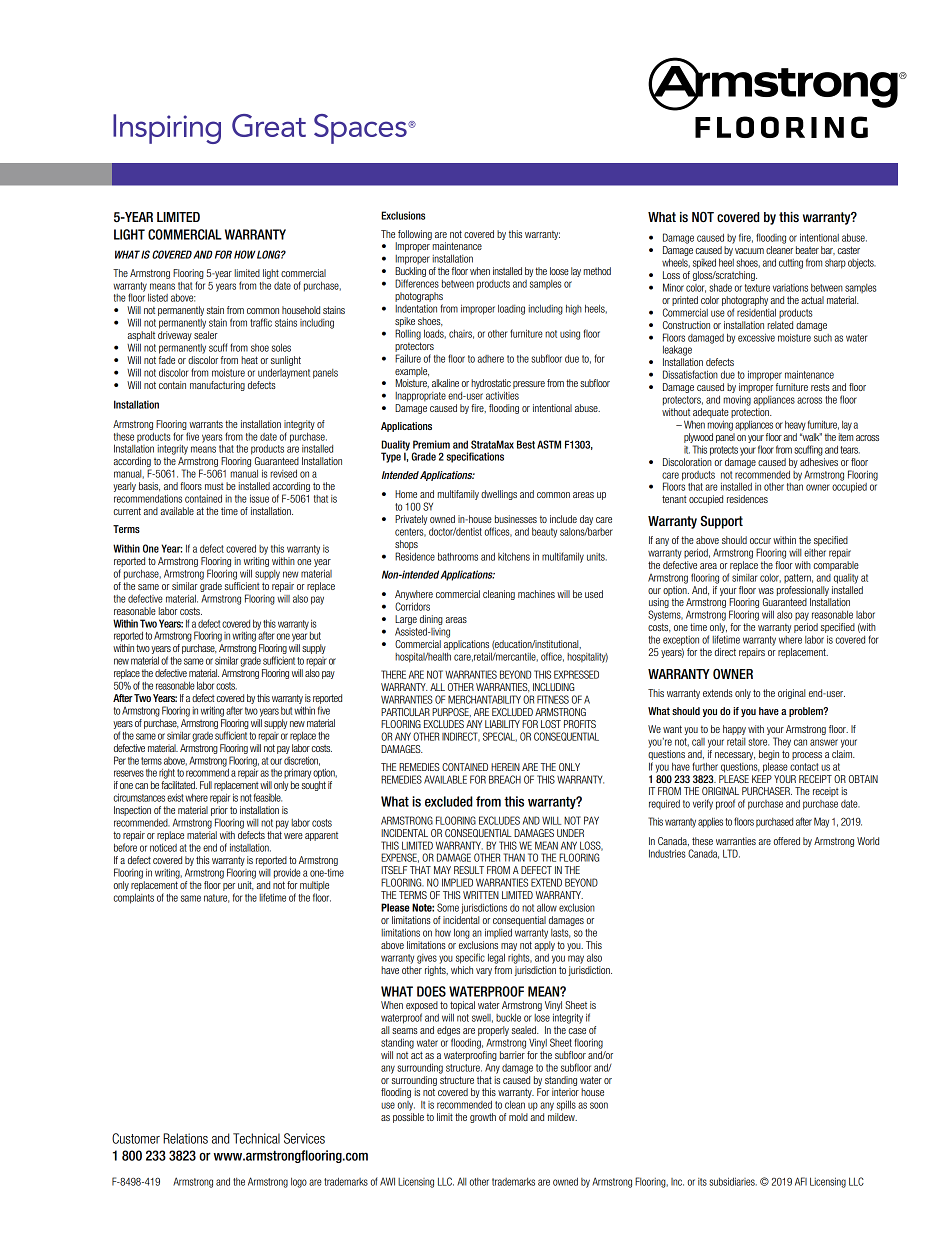 Image resolution: width=952 pixels, height=1233 pixels. Describe the element at coordinates (514, 556) in the image. I see `kitchens` at that location.
